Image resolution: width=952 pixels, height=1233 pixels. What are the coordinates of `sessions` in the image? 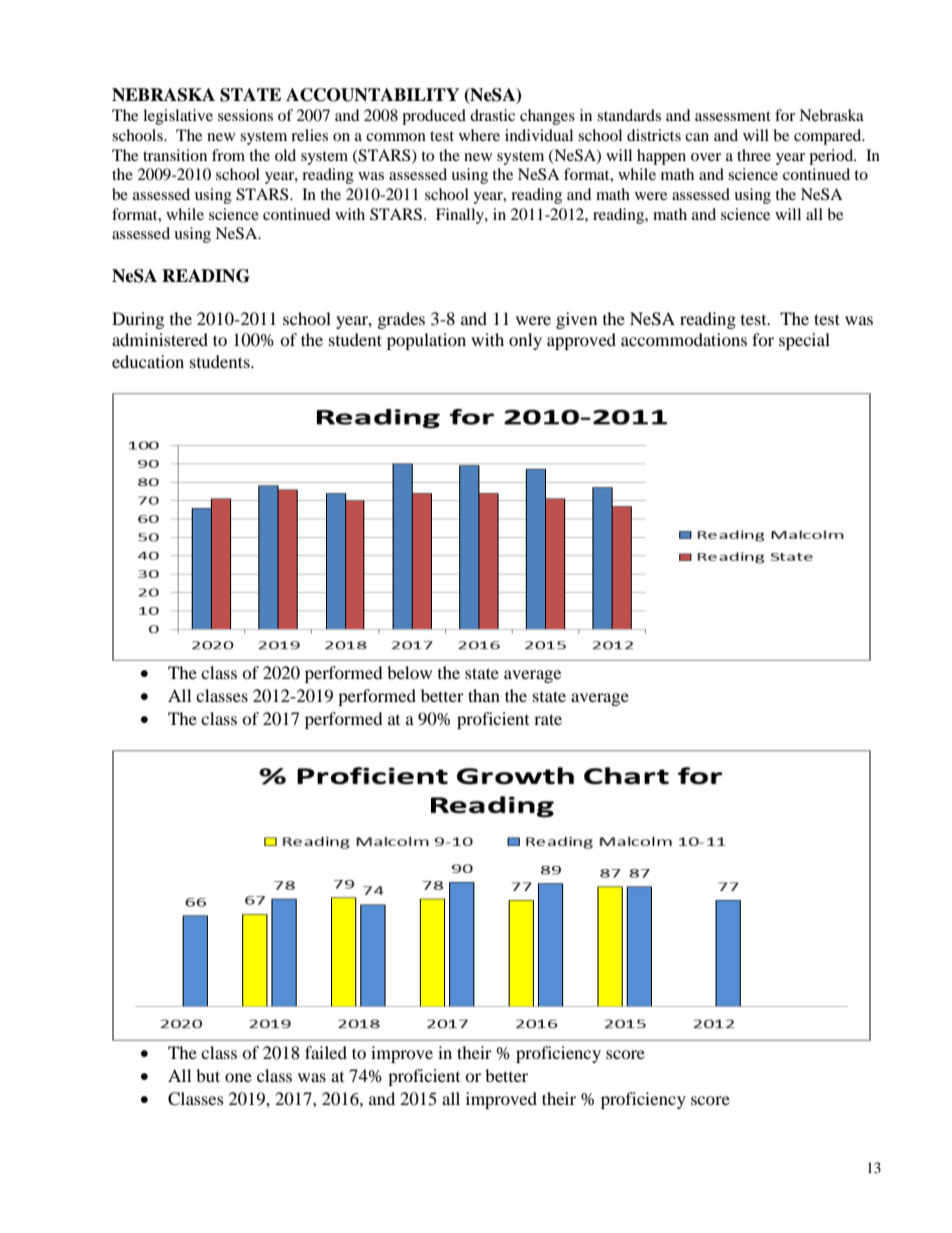 It's located at (245, 115).
